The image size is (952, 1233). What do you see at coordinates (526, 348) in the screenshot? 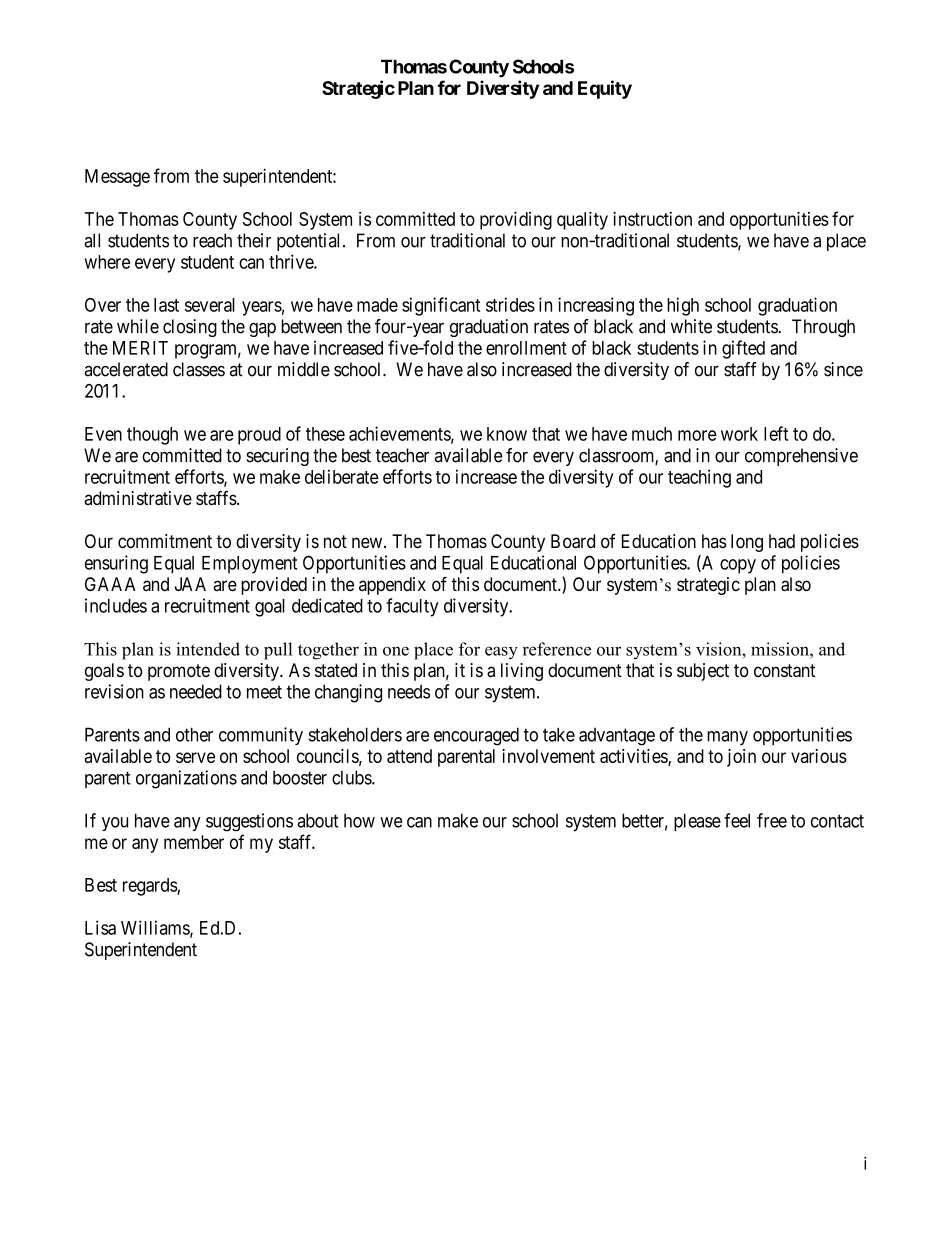
I see `enrollment` at bounding box center [526, 348].
